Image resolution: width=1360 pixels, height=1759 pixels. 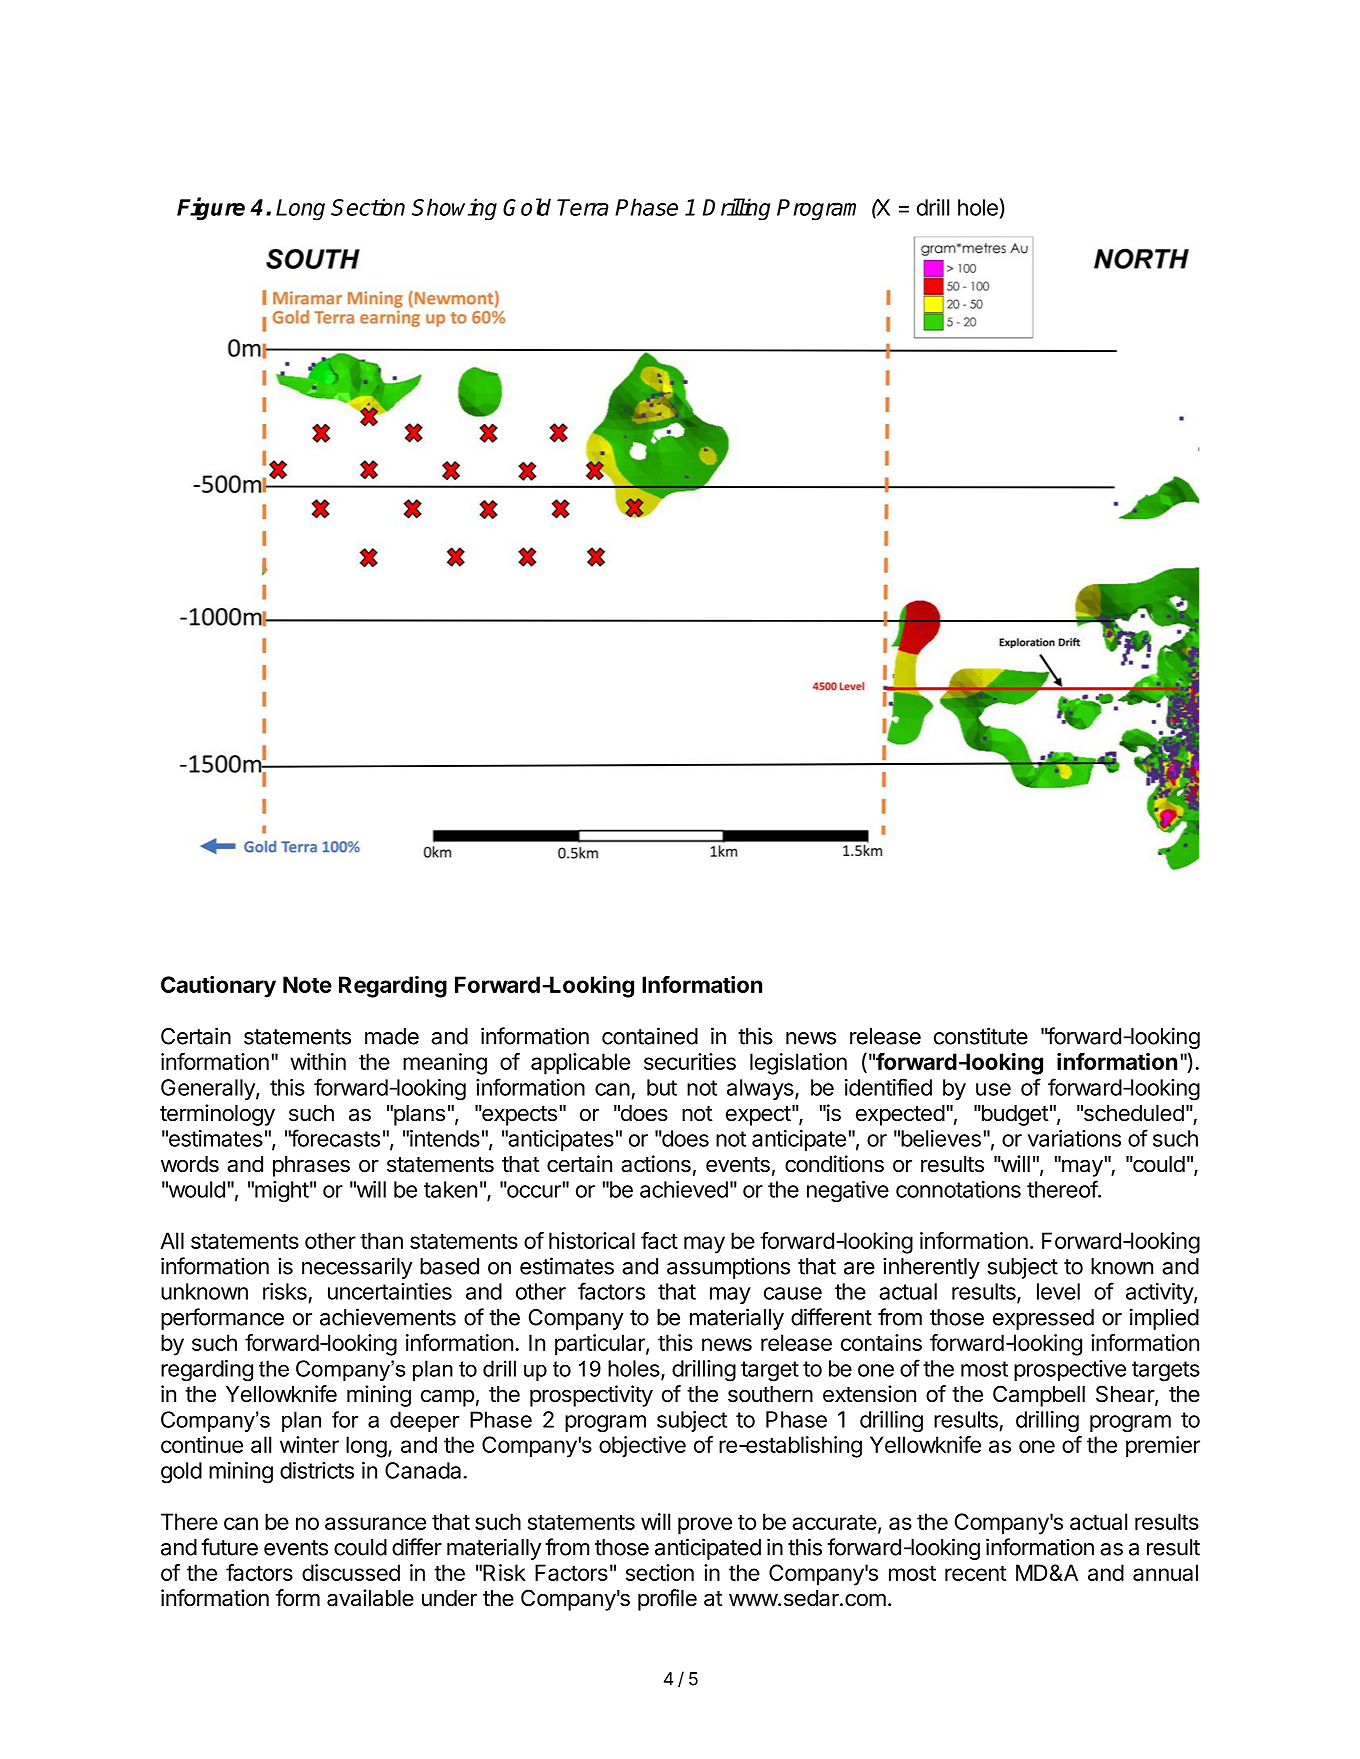 What do you see at coordinates (583, 207) in the image?
I see `Terra` at bounding box center [583, 207].
